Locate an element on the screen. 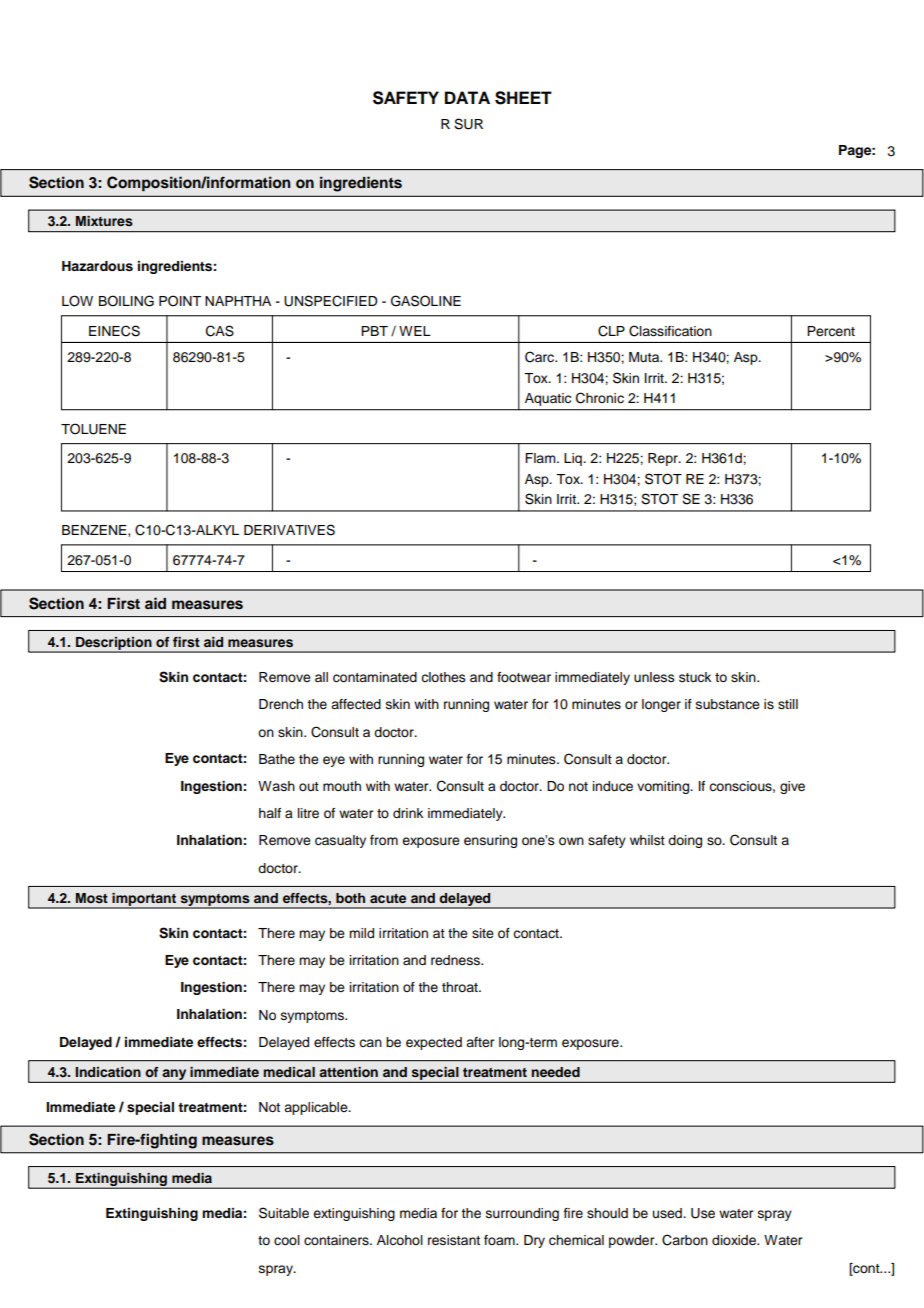 This screenshot has width=924, height=1308. important is located at coordinates (144, 900).
